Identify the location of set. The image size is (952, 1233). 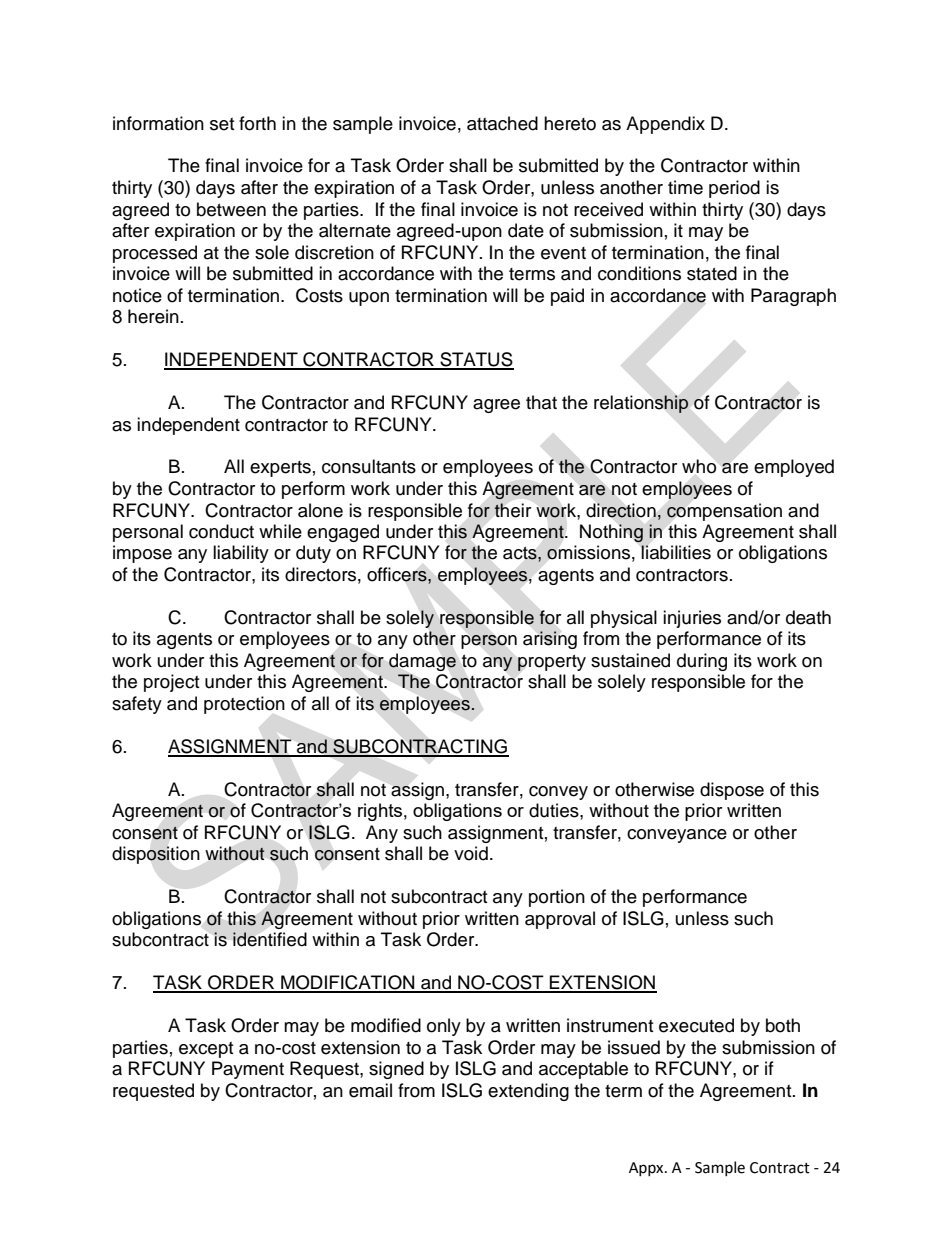
(222, 124).
